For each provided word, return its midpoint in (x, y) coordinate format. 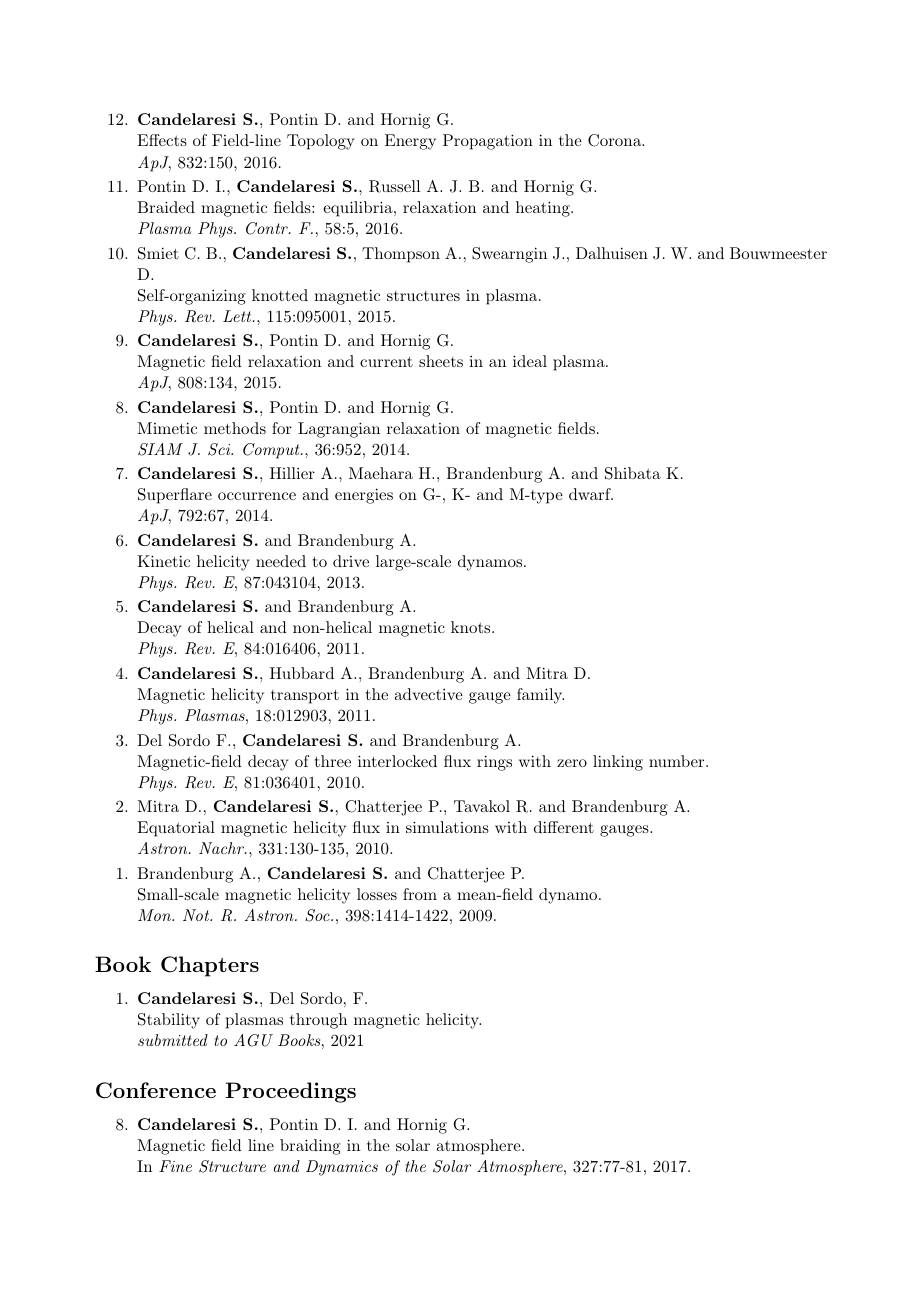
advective (428, 694)
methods (235, 428)
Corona (615, 140)
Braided (166, 207)
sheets (441, 361)
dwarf (591, 494)
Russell (394, 186)
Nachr (222, 848)
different (564, 827)
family (540, 696)
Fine (175, 1166)
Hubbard (302, 673)
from (420, 894)
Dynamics (342, 1168)
